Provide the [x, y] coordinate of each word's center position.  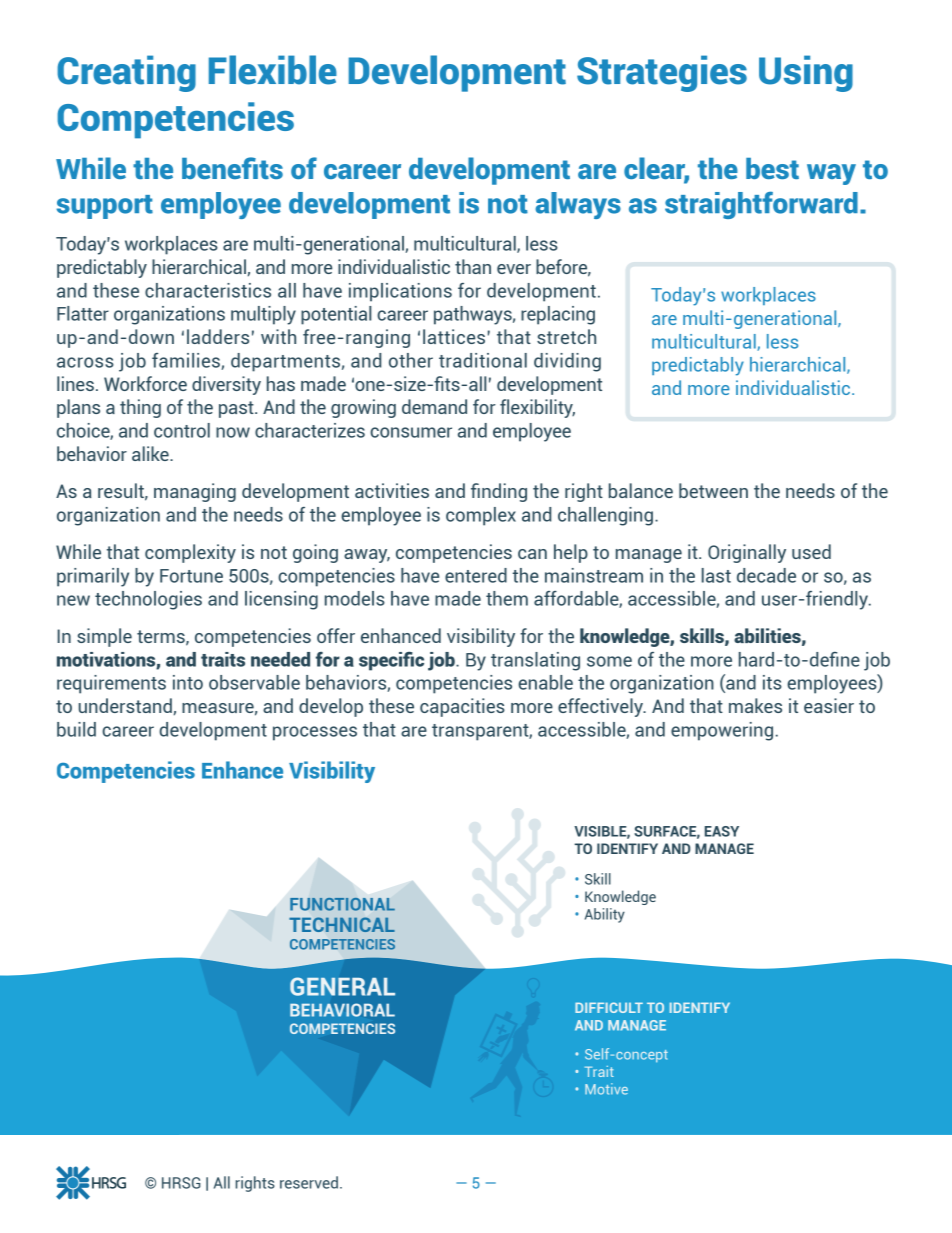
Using [806, 73]
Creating [126, 73]
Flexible [273, 70]
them [507, 598]
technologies [148, 600]
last [716, 575]
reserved [309, 1182]
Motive [606, 1089]
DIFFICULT [609, 1007]
